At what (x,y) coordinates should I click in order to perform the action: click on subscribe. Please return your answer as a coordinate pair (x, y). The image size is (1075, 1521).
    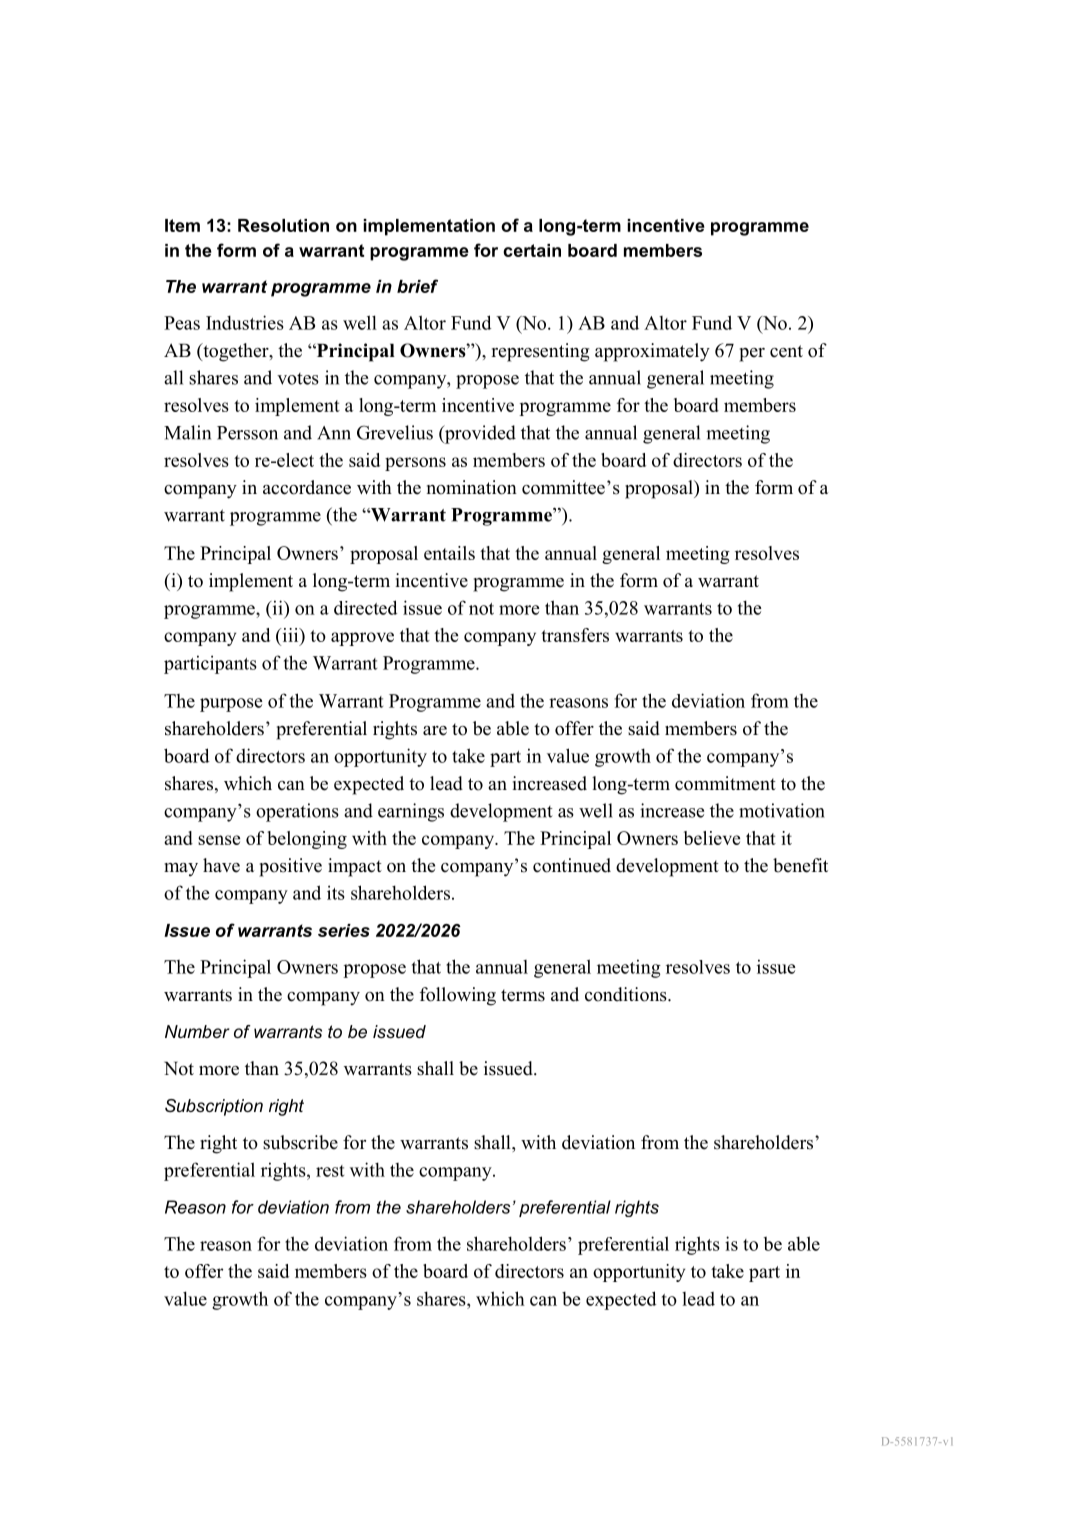
    Looking at the image, I should click on (300, 1142).
